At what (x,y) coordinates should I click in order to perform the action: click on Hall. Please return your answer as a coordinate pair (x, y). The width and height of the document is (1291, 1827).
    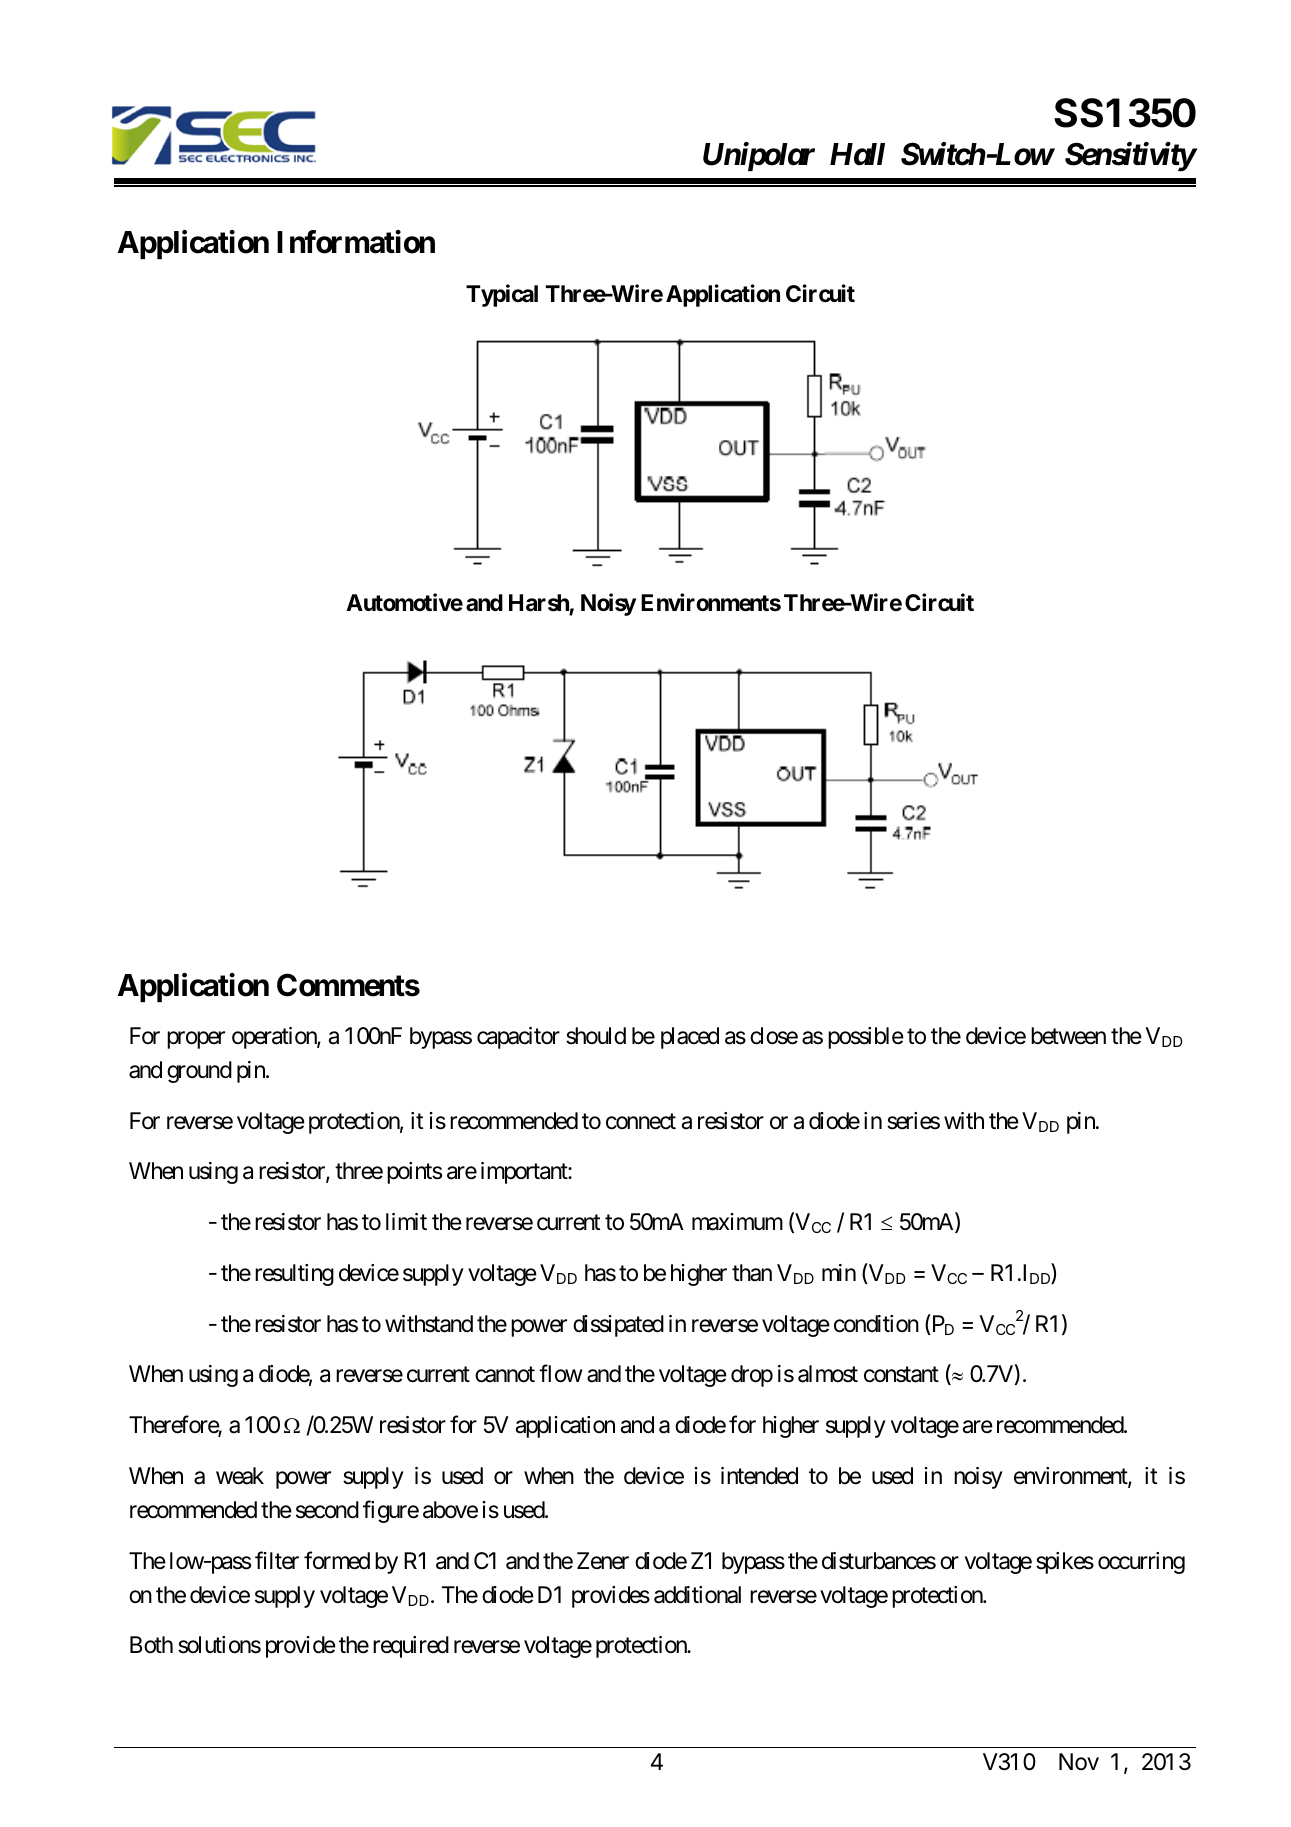
    Looking at the image, I should click on (857, 154).
